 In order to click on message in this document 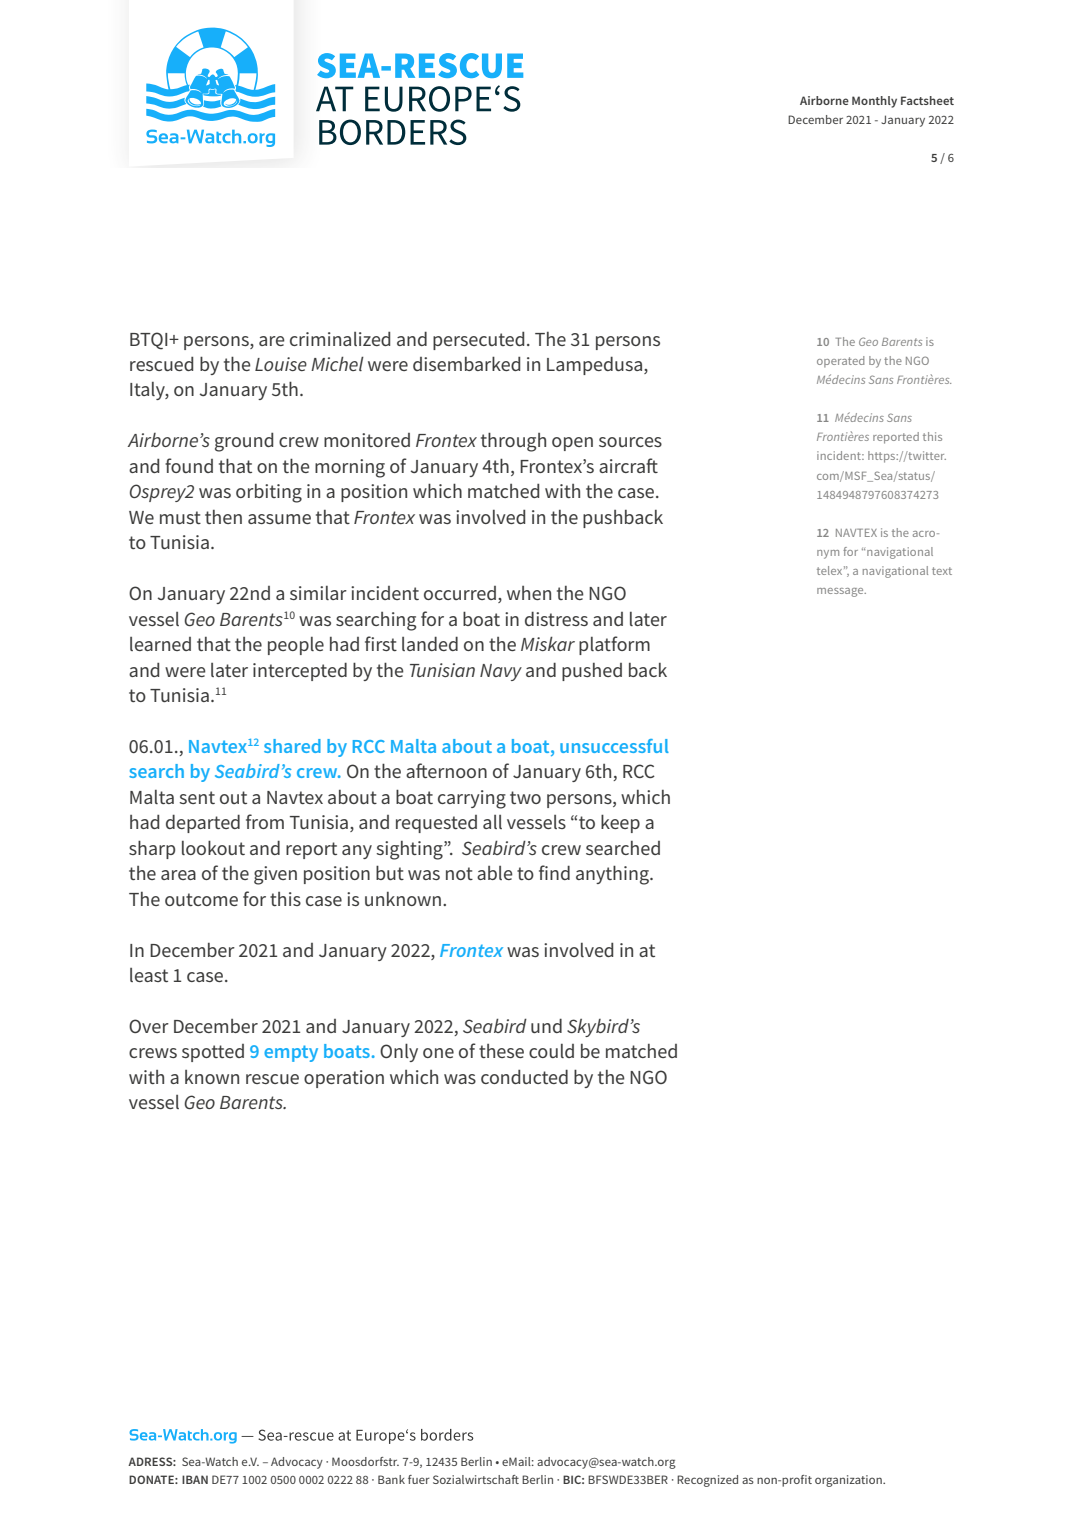, I will do `click(841, 592)`.
